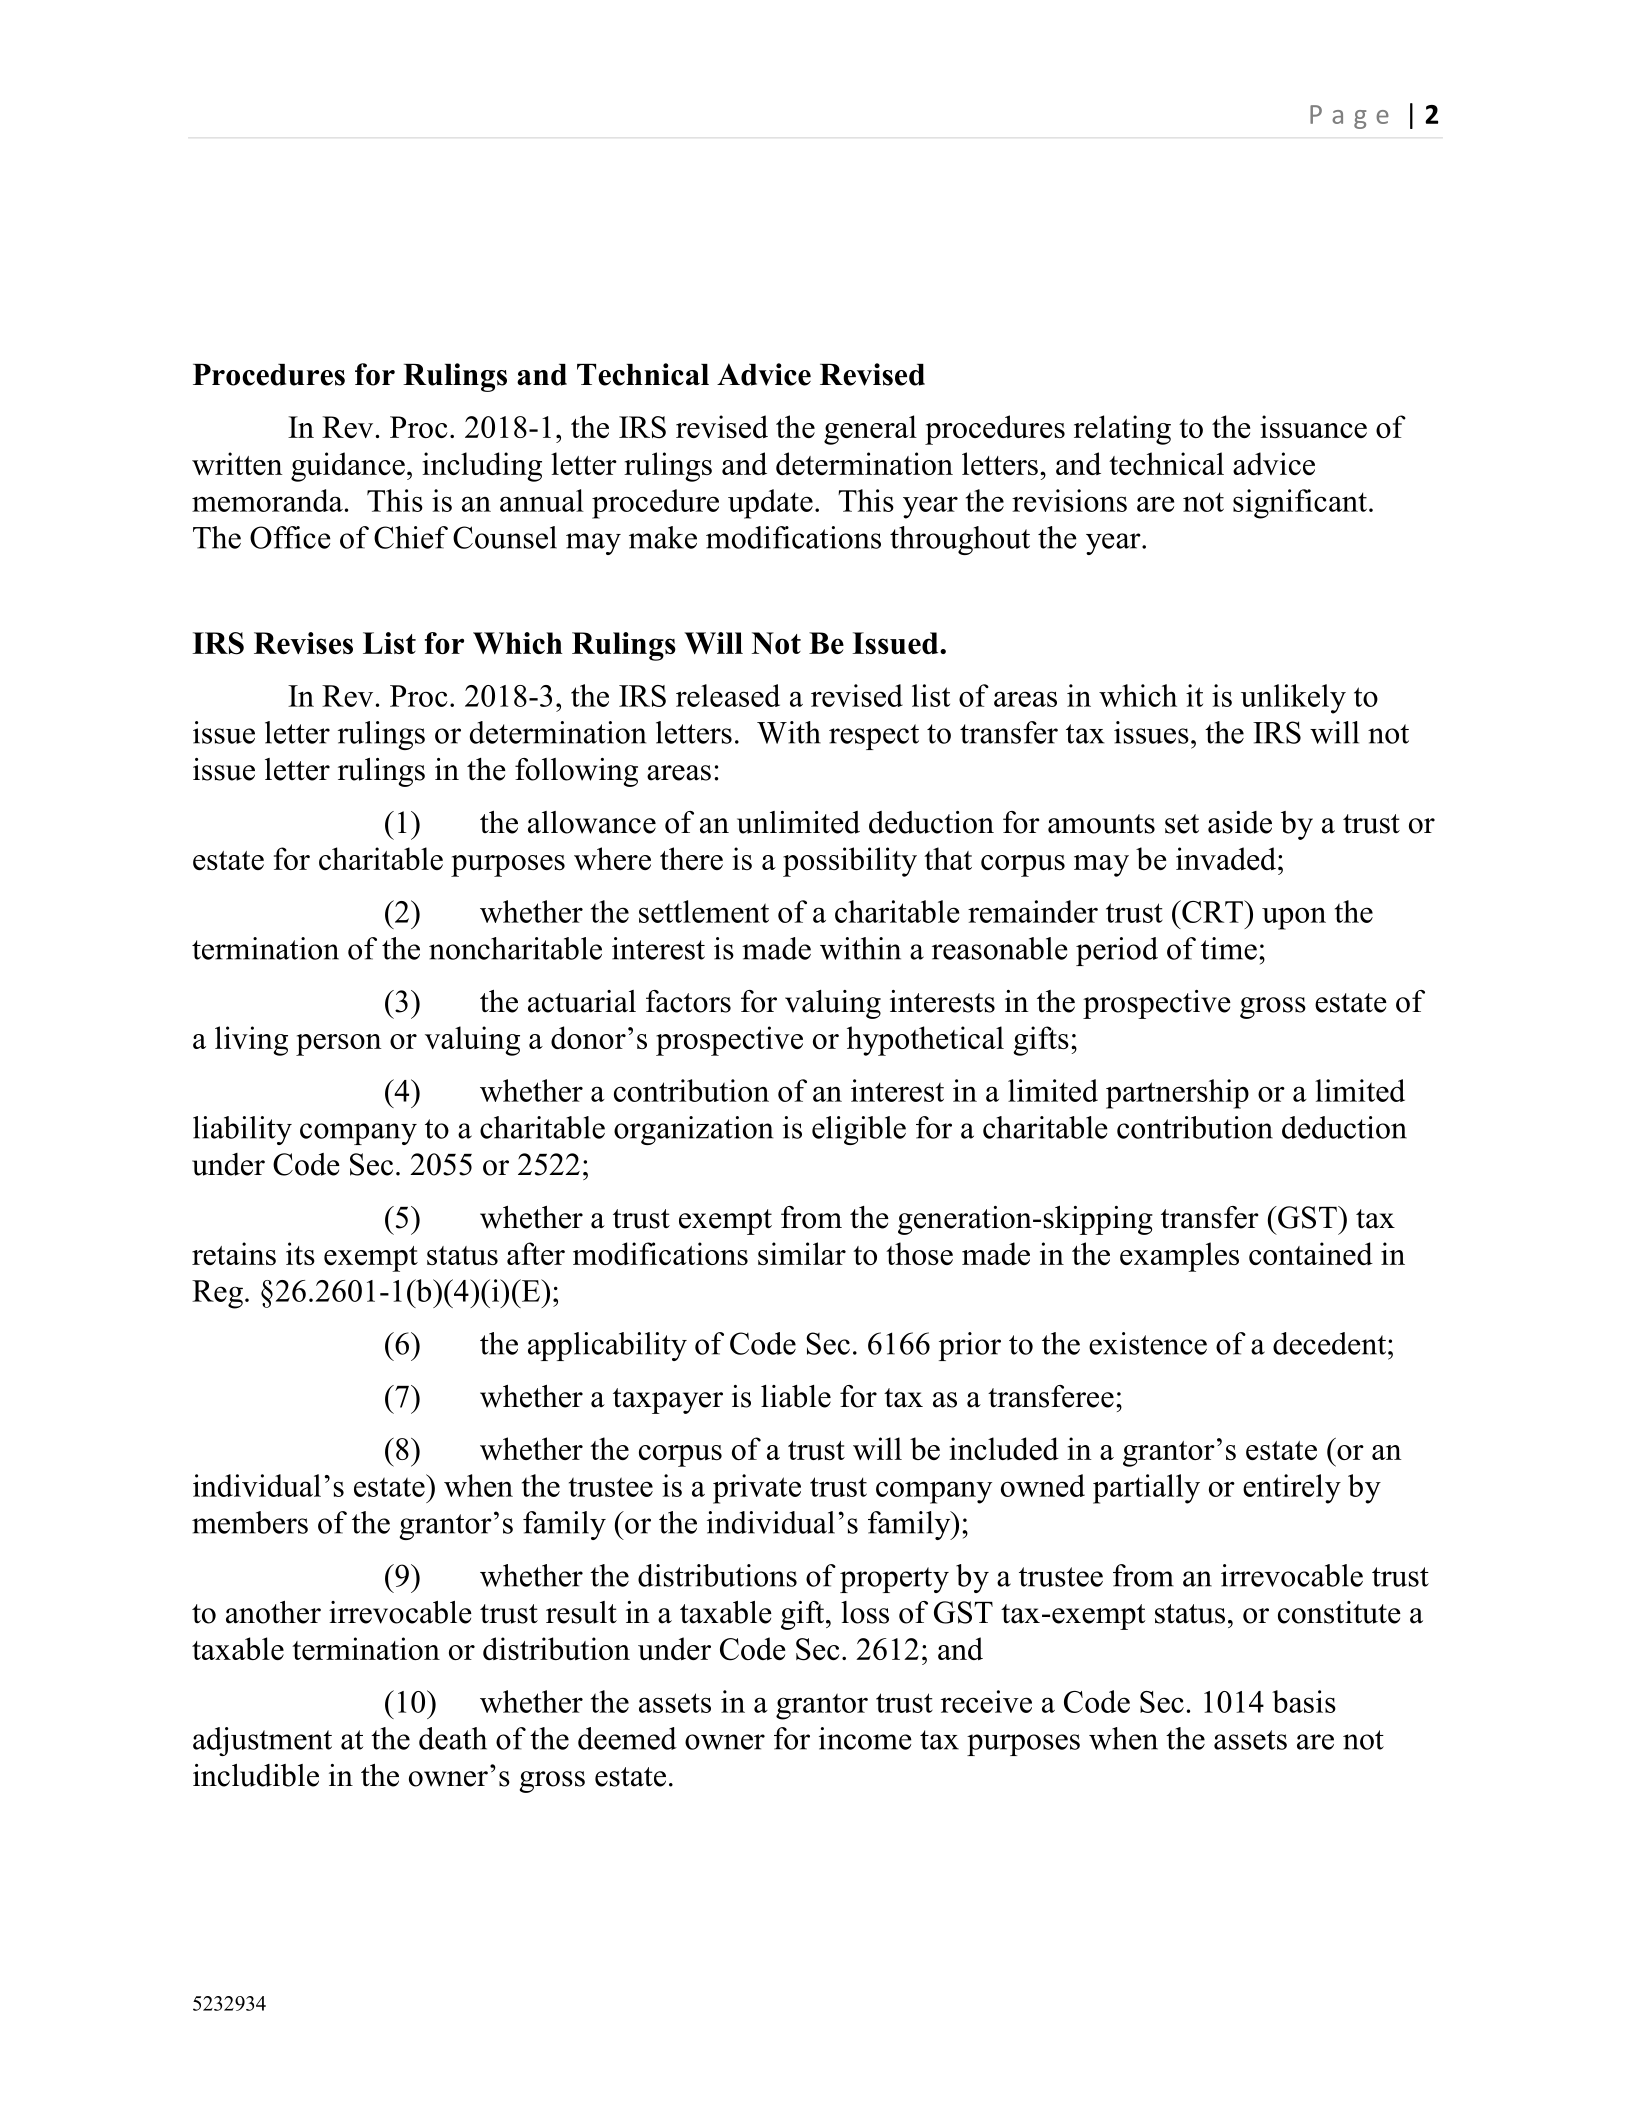 Image resolution: width=1631 pixels, height=2111 pixels. Describe the element at coordinates (850, 862) in the document. I see `possibility` at that location.
